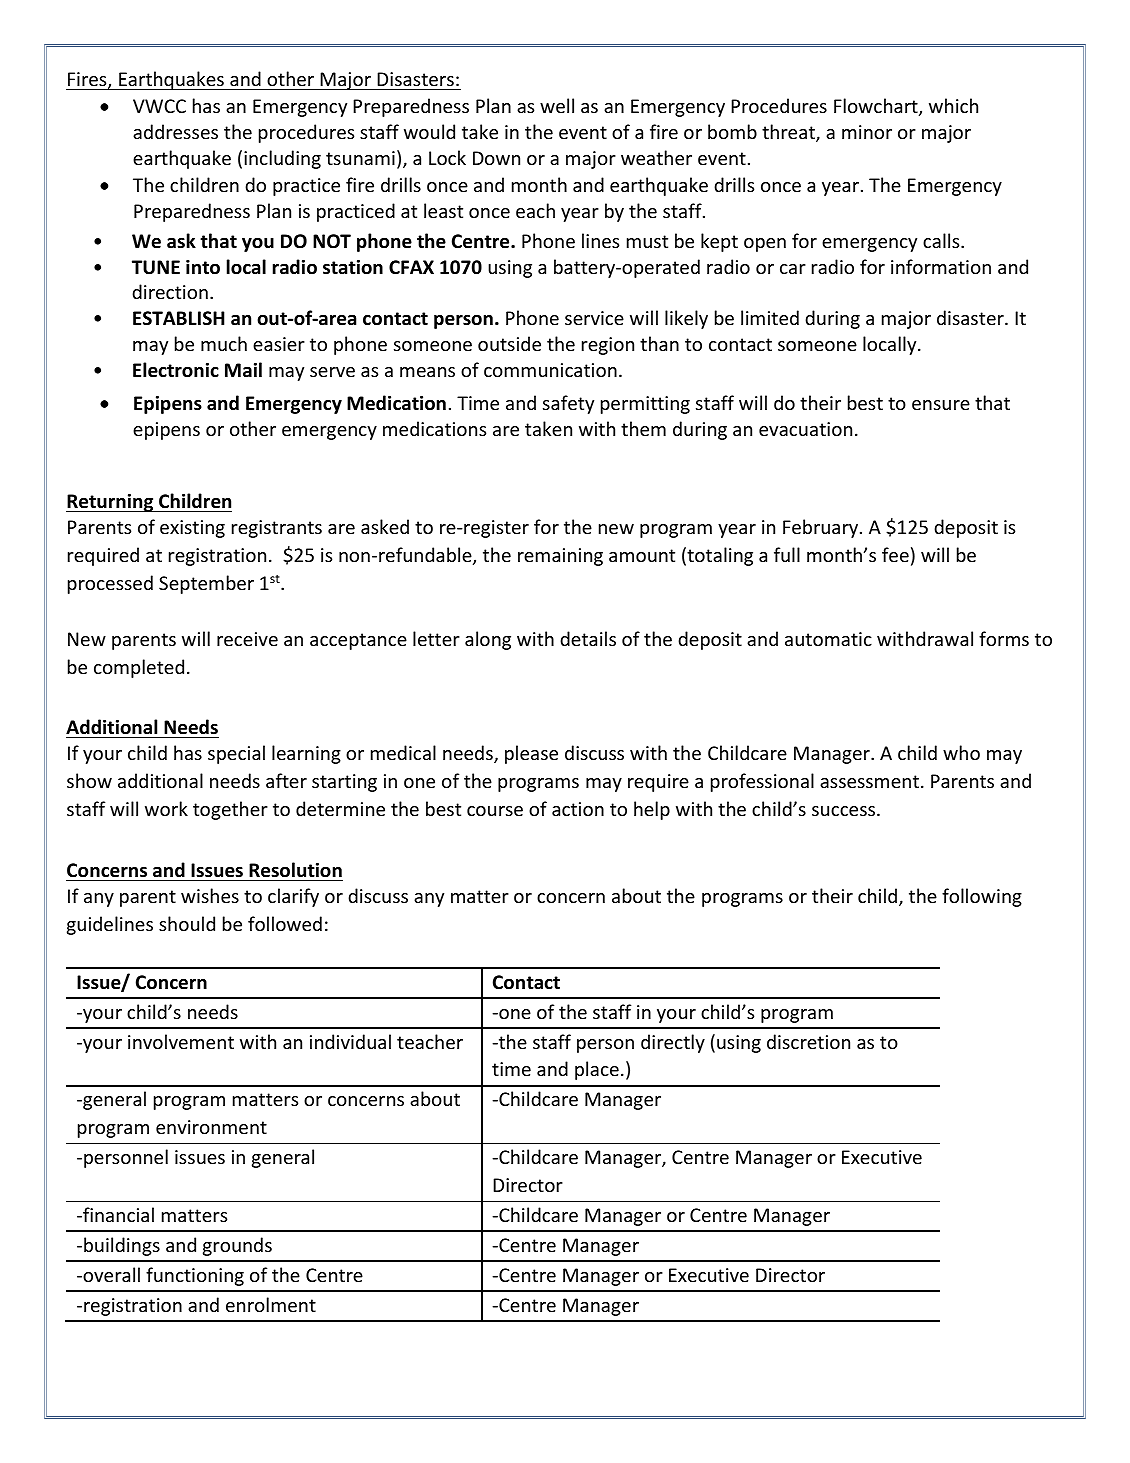 This image has height=1463, width=1130. I want to click on minor, so click(867, 132).
